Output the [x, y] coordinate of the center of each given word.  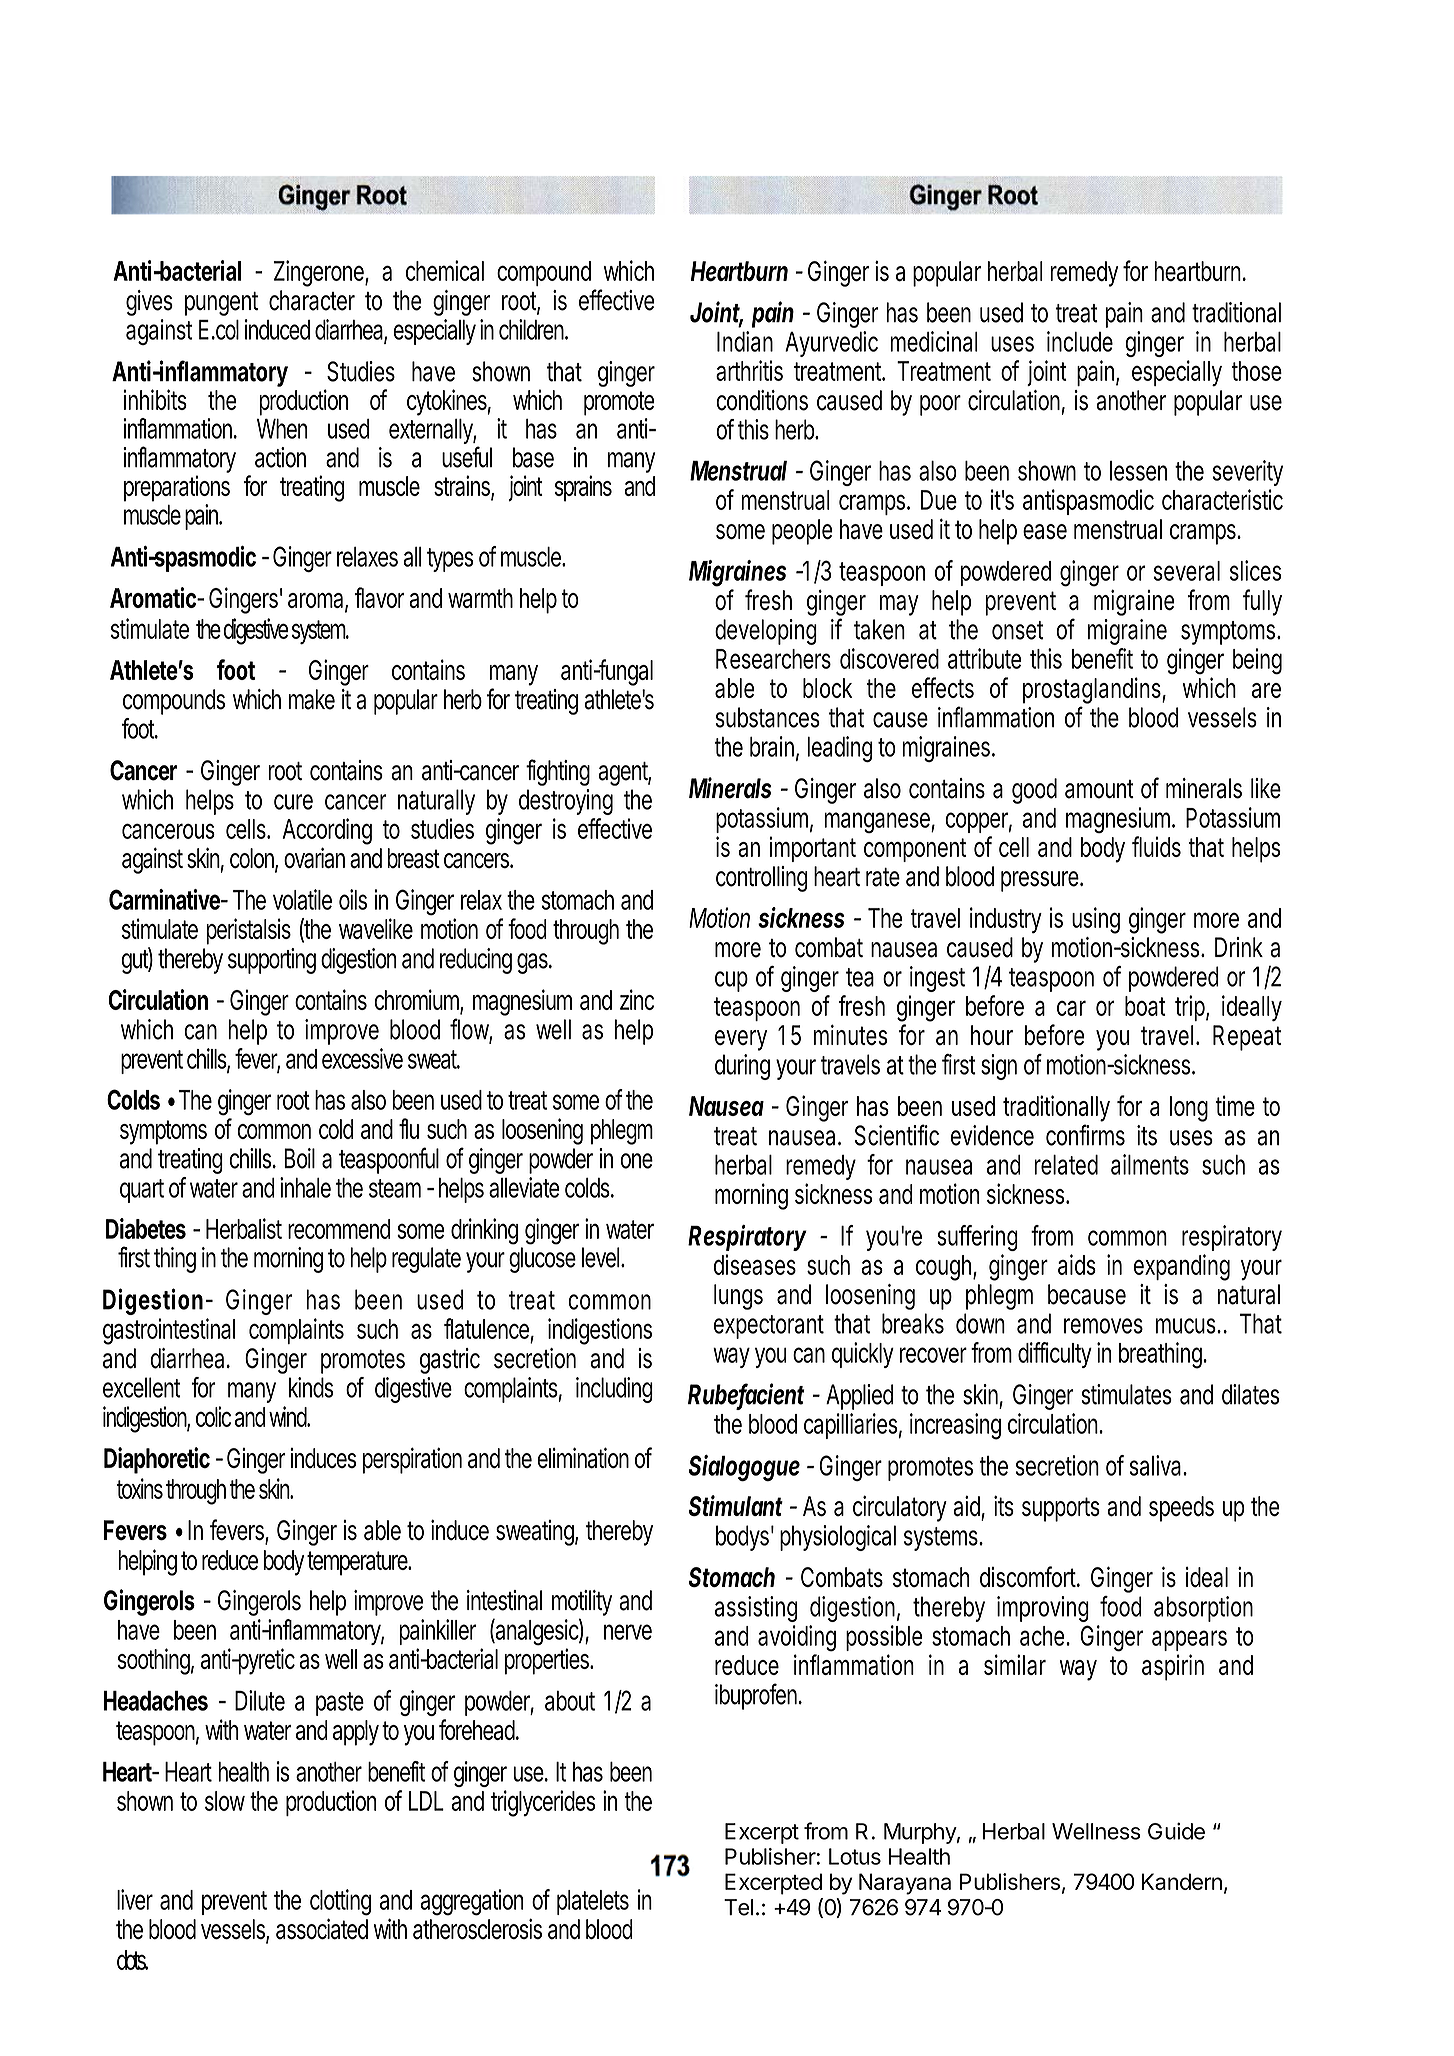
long [1189, 1109]
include [1080, 341]
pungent [221, 304]
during [742, 1067]
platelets [593, 1902]
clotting [340, 1902]
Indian [745, 341]
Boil [299, 1158]
